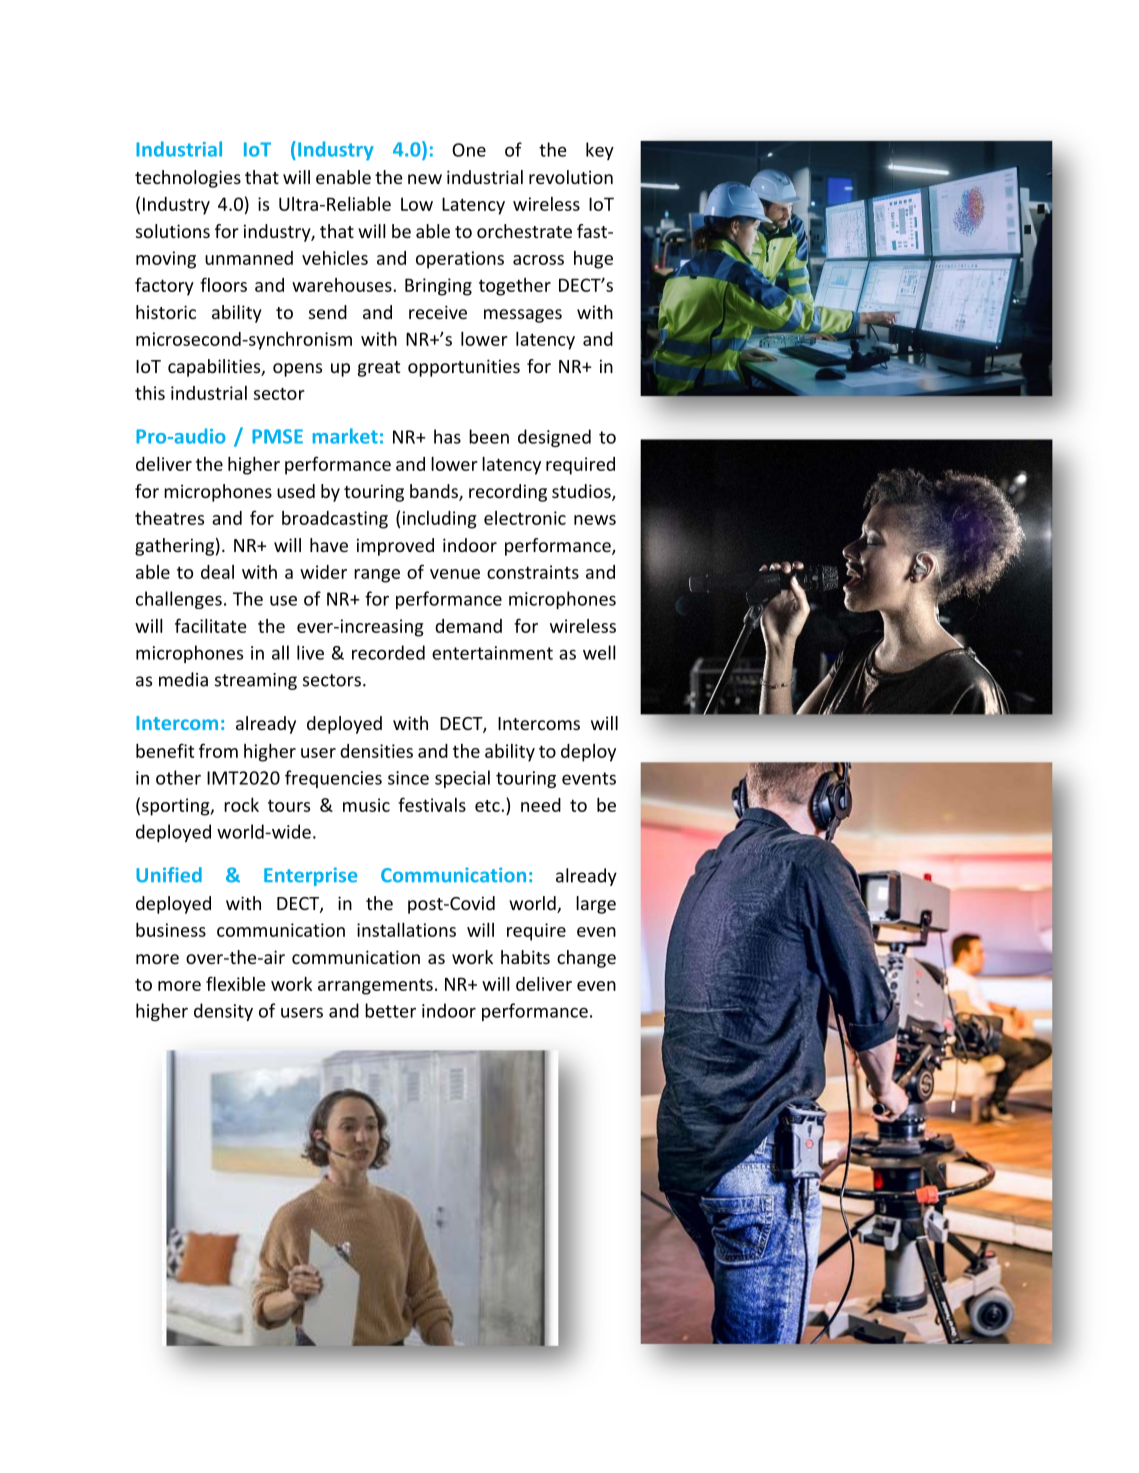 Image resolution: width=1139 pixels, height=1473 pixels. I want to click on deal, so click(217, 572).
